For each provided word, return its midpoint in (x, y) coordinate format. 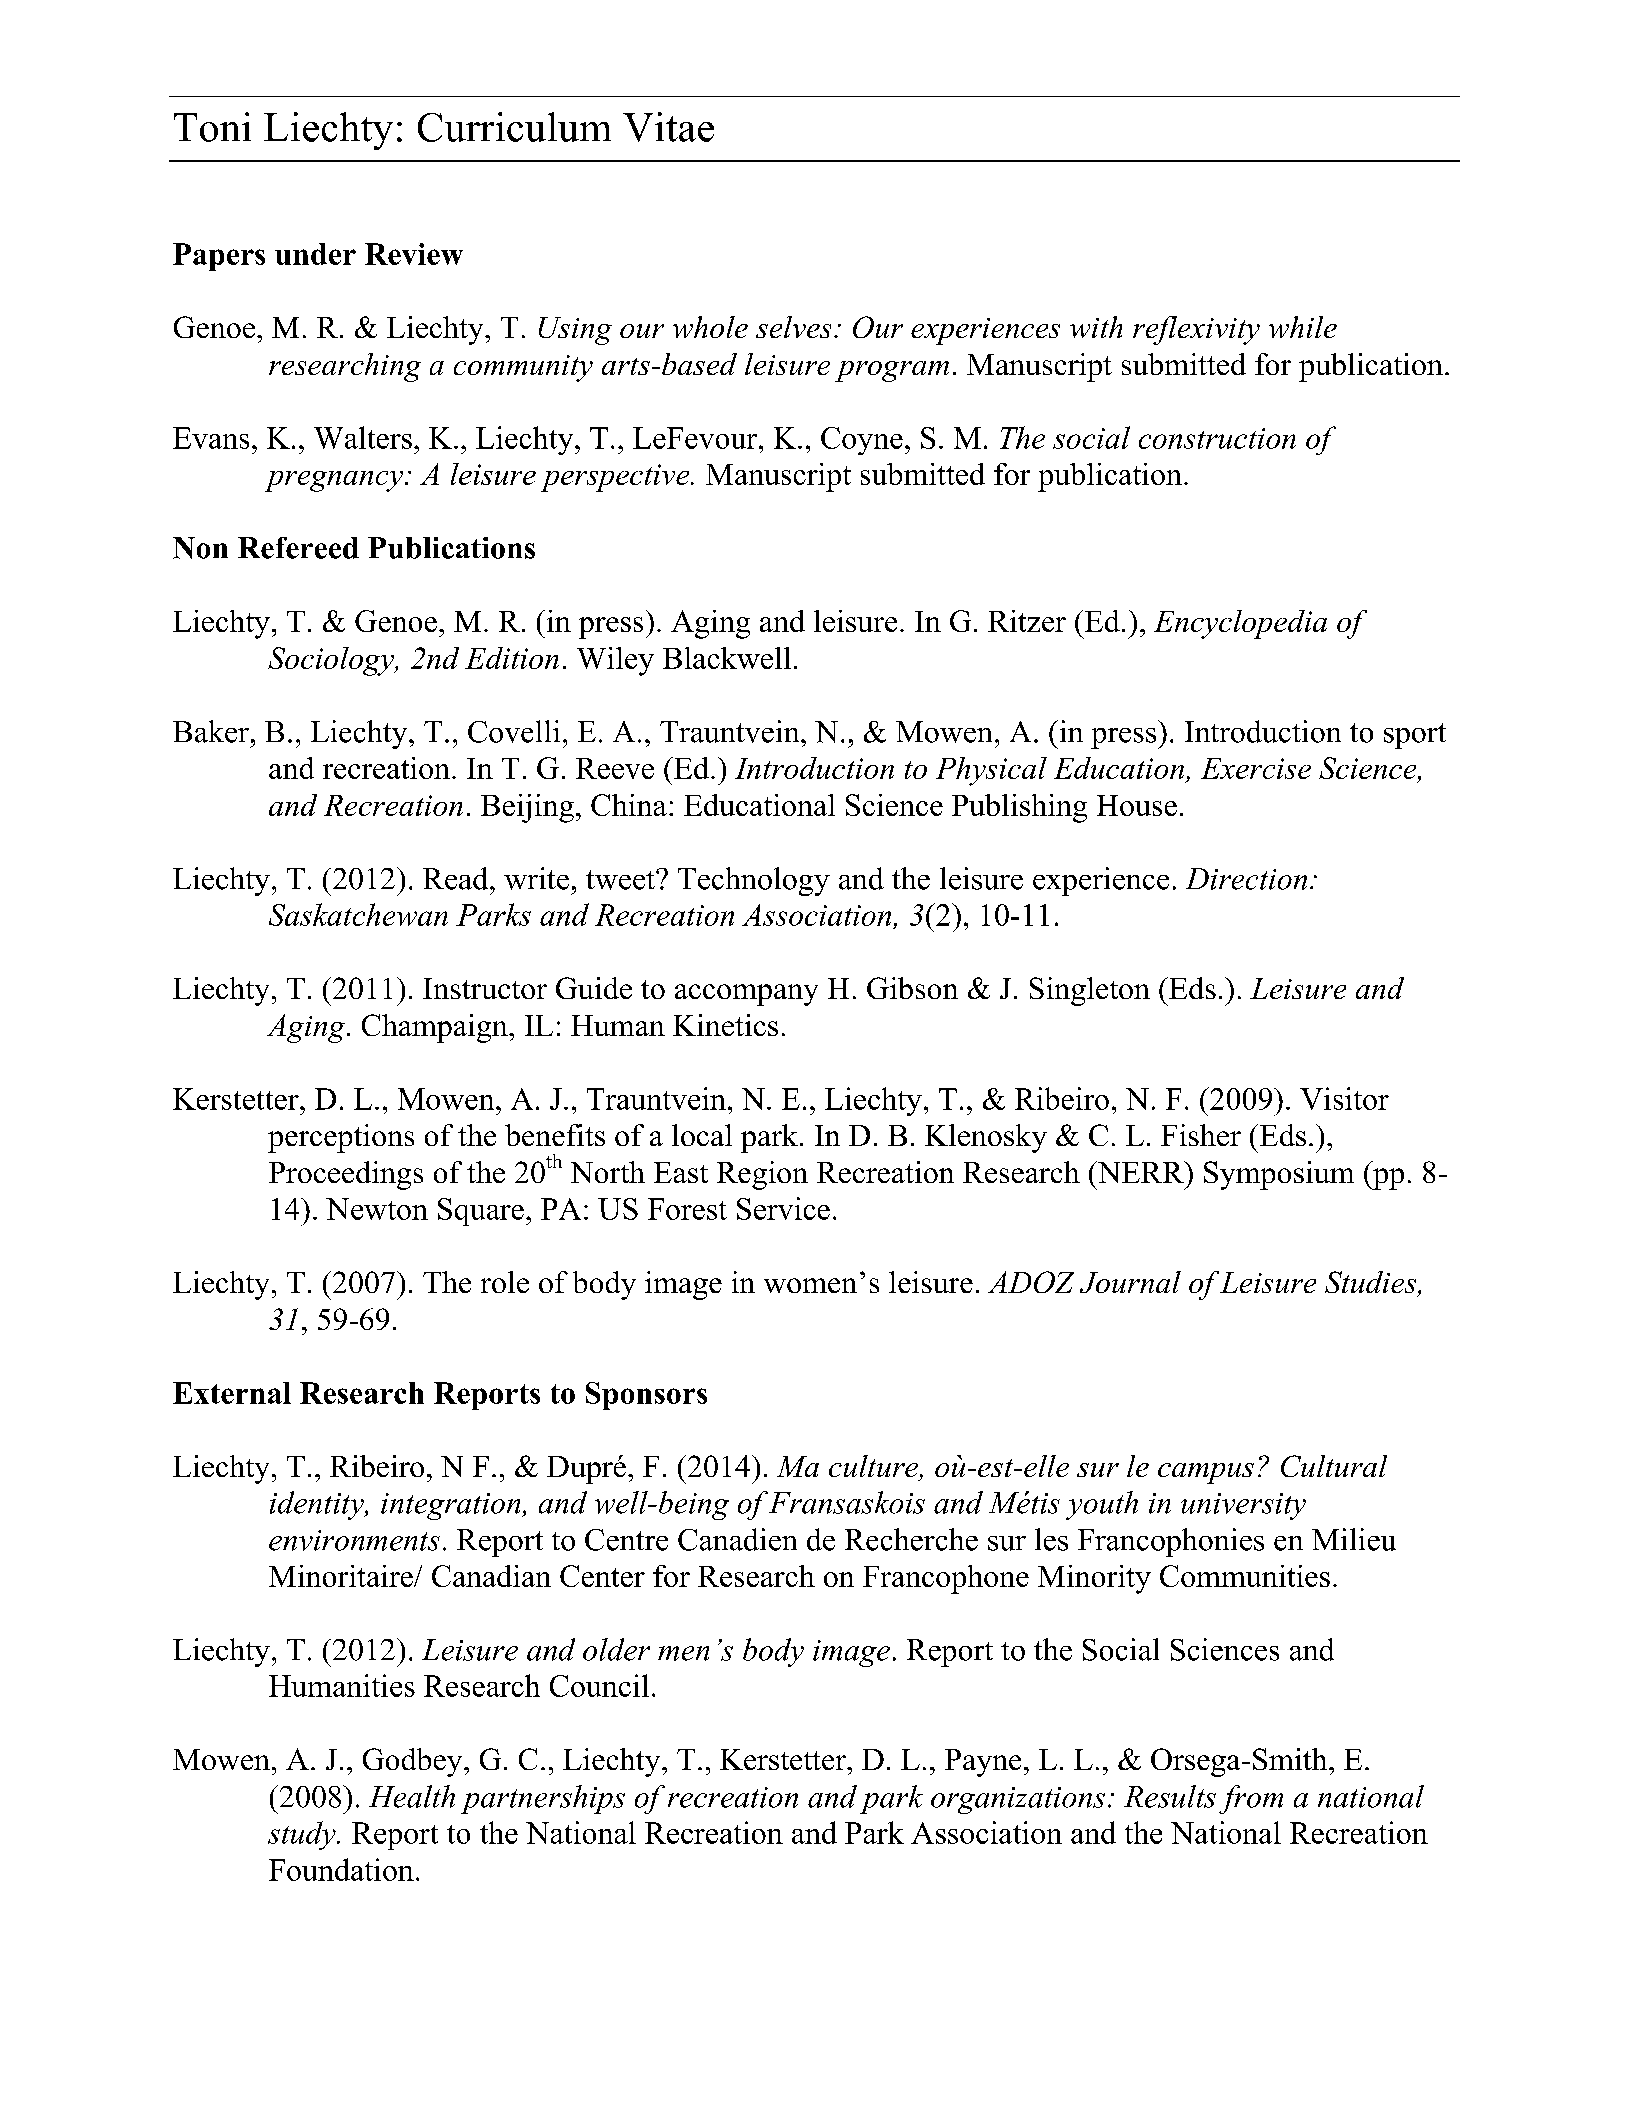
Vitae (668, 127)
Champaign (436, 1028)
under (315, 254)
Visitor (1344, 1098)
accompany (746, 995)
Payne (983, 1763)
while (1303, 327)
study (303, 1835)
